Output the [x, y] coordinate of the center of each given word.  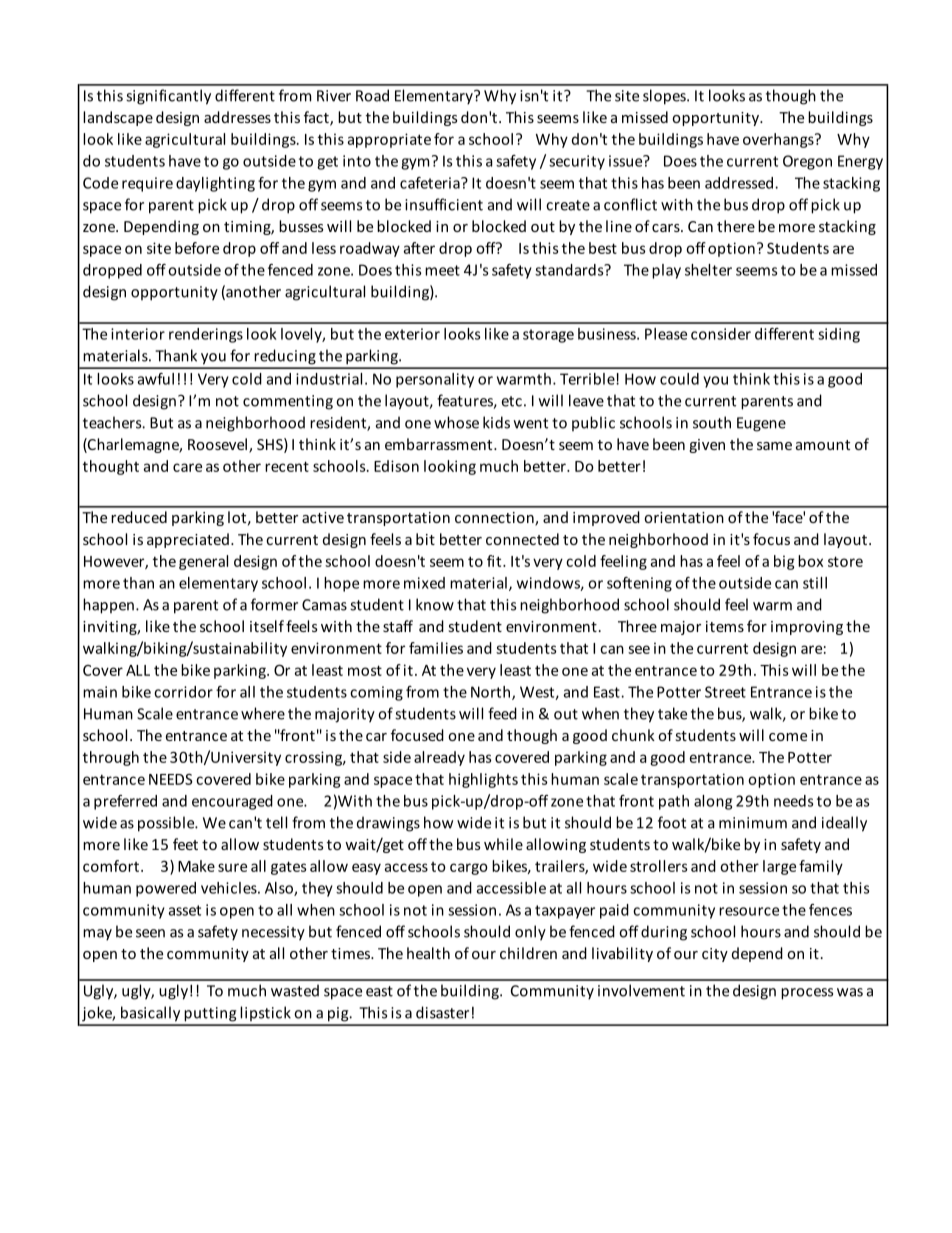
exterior [412, 334]
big [784, 562]
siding [839, 335]
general [203, 562]
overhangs [779, 140]
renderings [206, 335]
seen [150, 933]
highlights [483, 780]
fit [495, 561]
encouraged [232, 802]
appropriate [389, 140]
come [788, 737]
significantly [168, 97]
